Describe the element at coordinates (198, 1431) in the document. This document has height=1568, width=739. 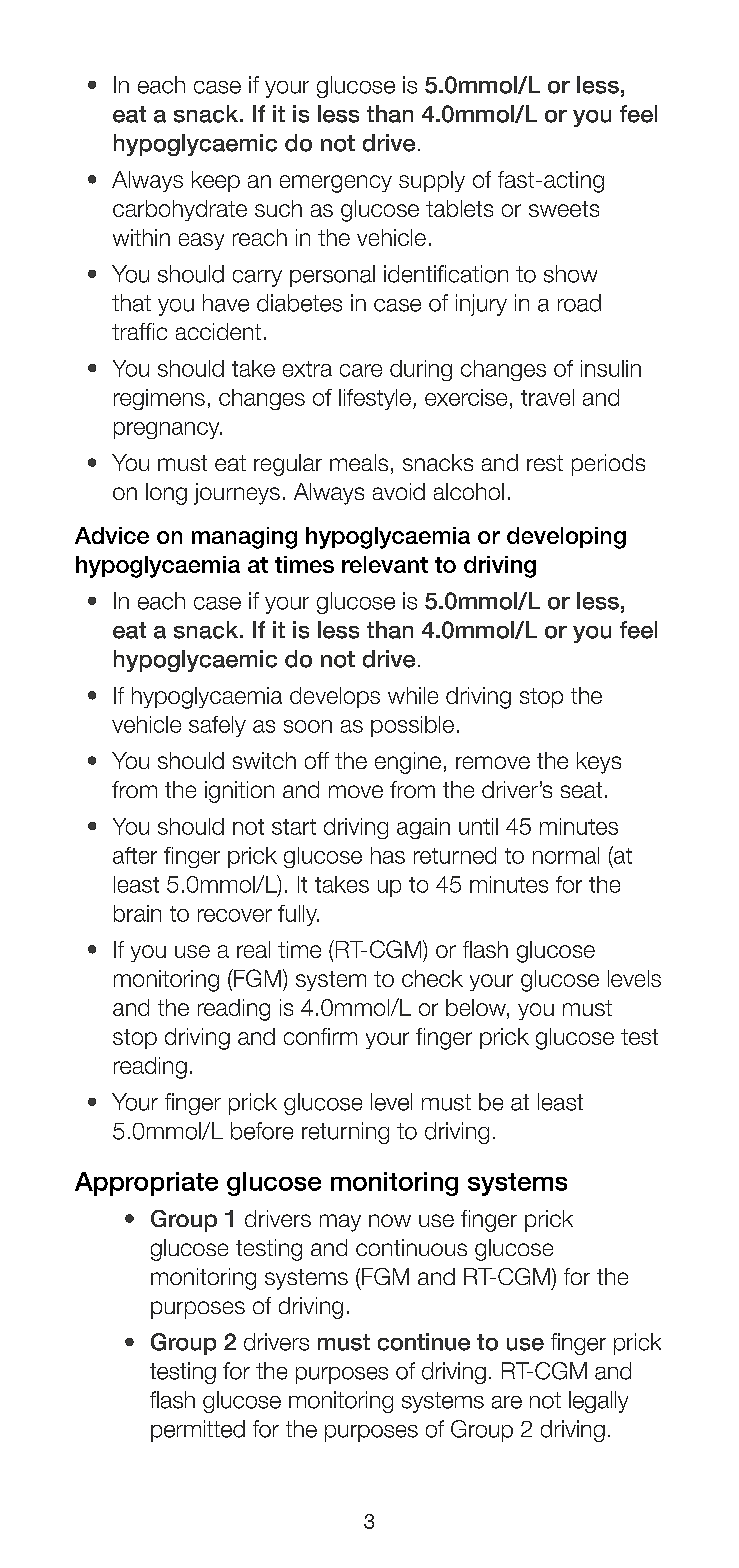
I see `permitted` at that location.
